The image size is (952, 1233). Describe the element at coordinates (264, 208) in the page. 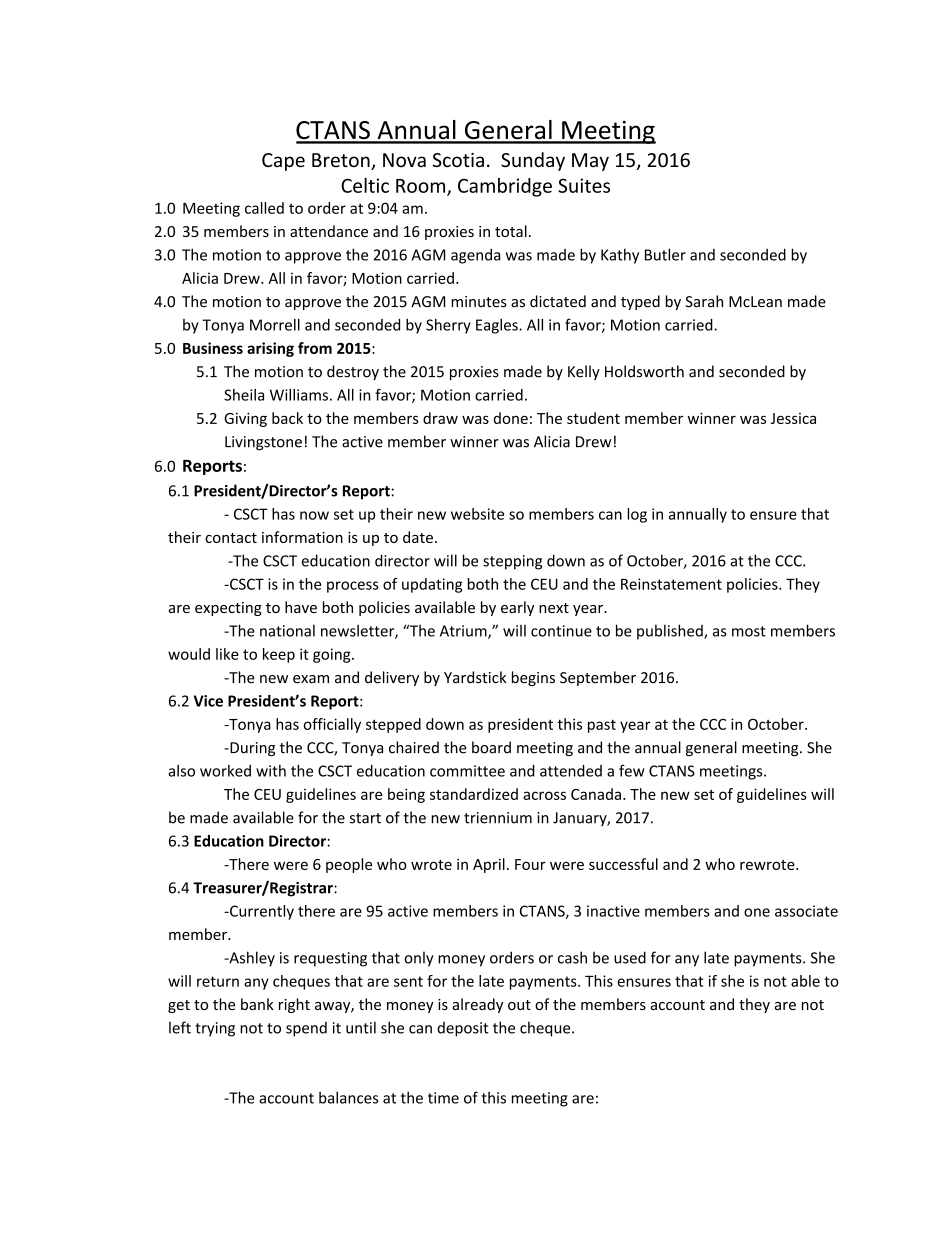

I see `called` at that location.
